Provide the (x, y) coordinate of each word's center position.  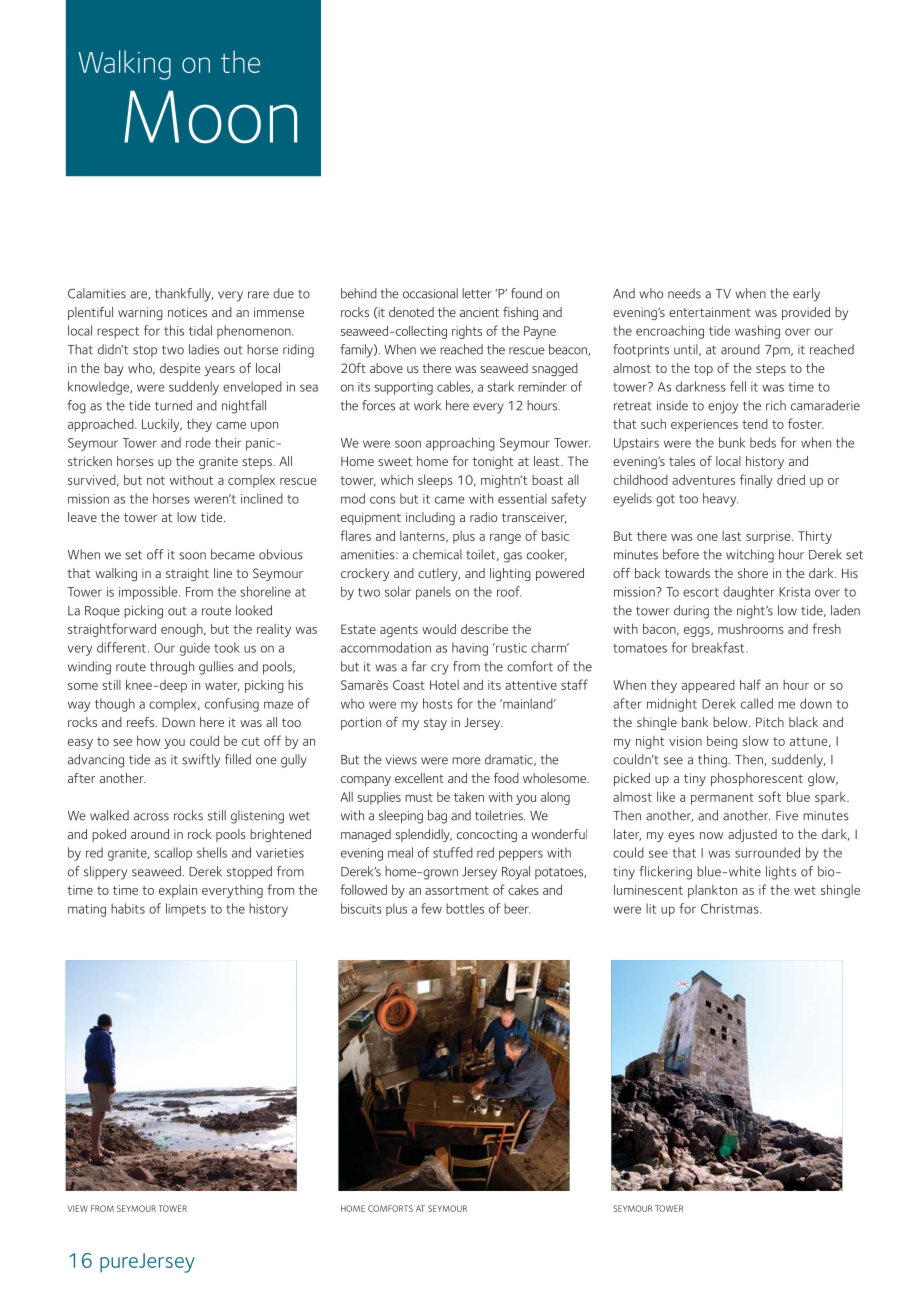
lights (781, 873)
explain (178, 891)
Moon (210, 117)
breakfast (719, 647)
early (806, 295)
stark (500, 386)
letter (477, 293)
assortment (457, 890)
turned (173, 405)
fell (738, 386)
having (470, 649)
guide (195, 649)
